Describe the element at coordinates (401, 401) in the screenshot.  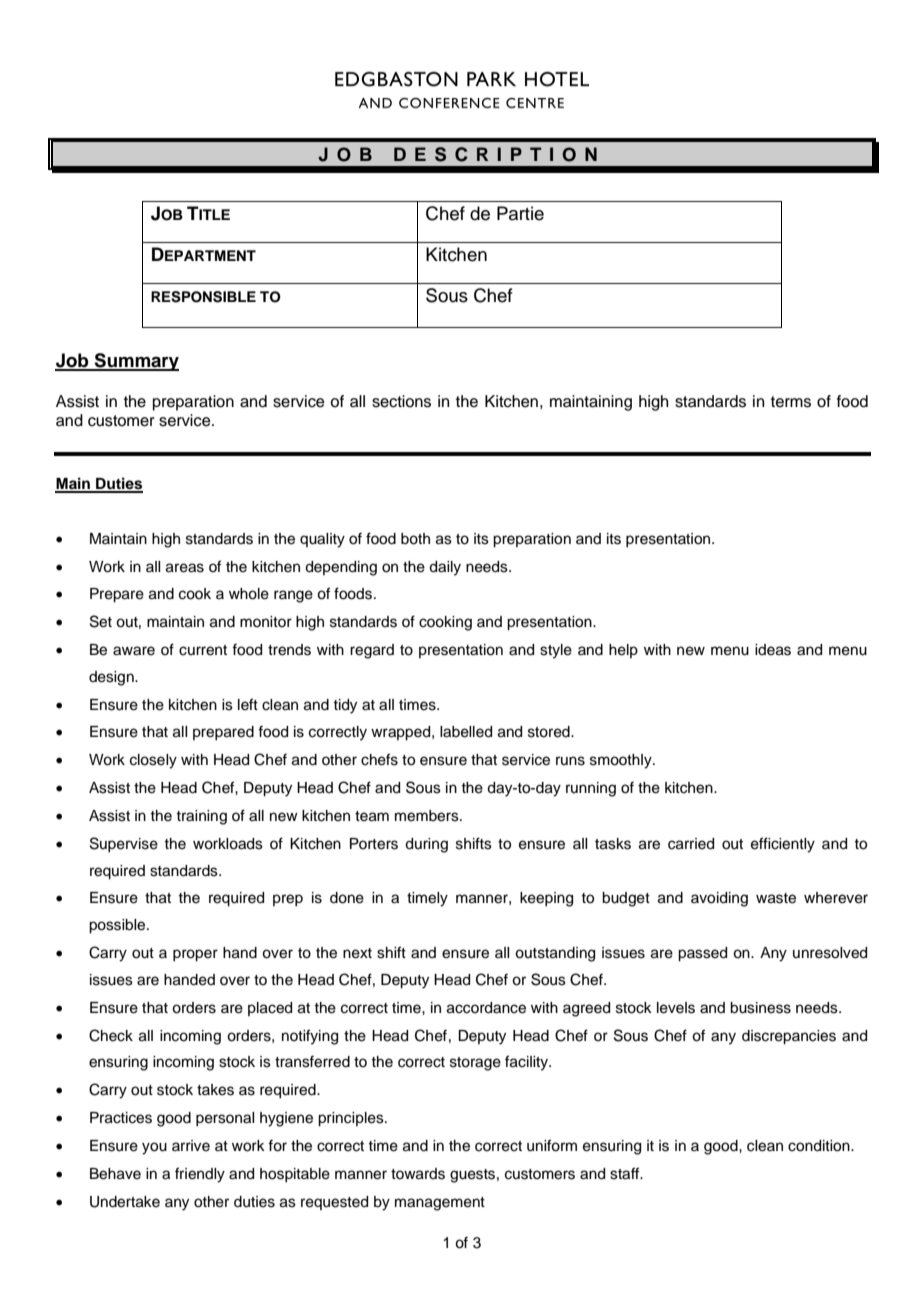
I see `sections` at that location.
